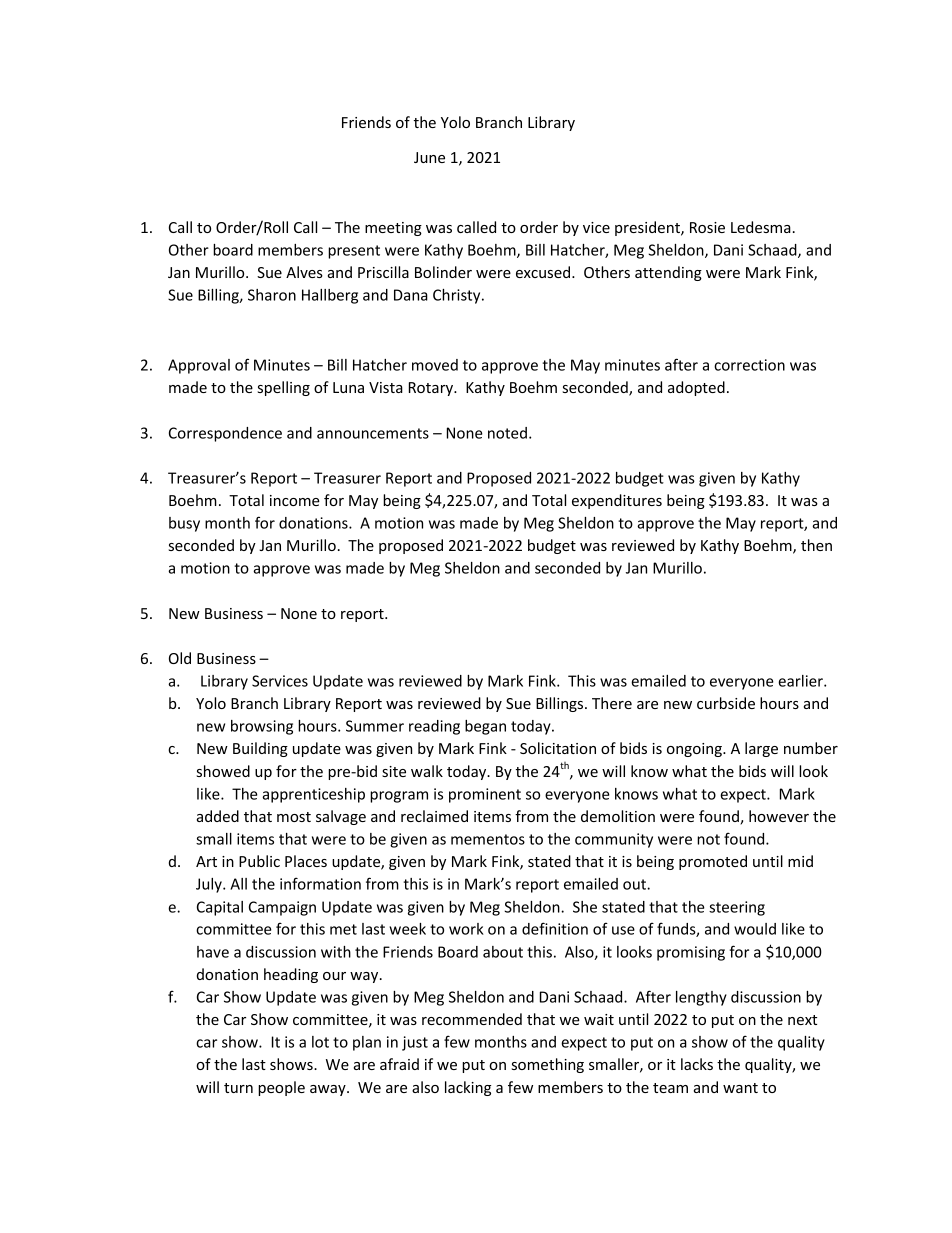  I want to click on then, so click(816, 545).
